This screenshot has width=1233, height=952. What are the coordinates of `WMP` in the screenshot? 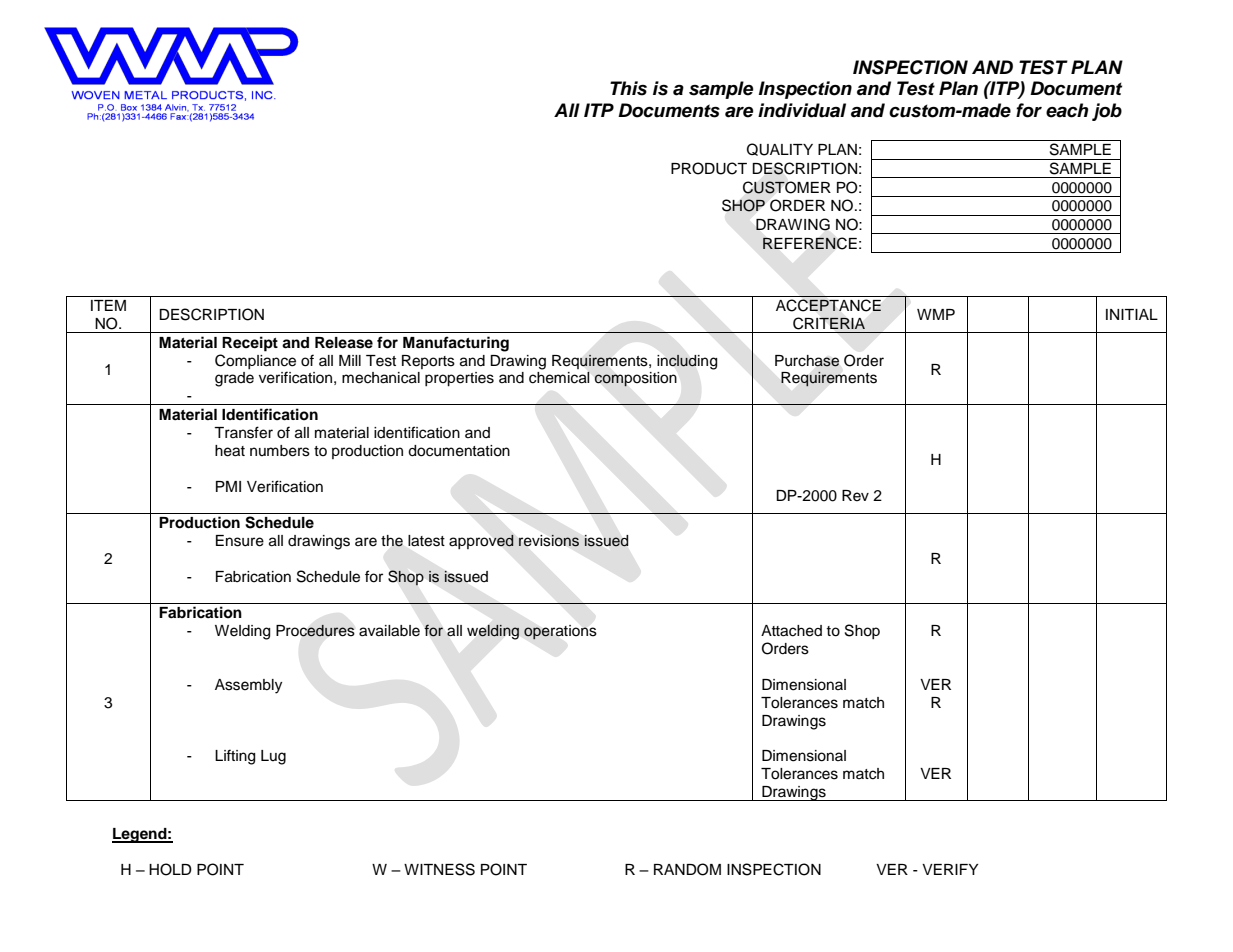 It's located at (936, 314).
